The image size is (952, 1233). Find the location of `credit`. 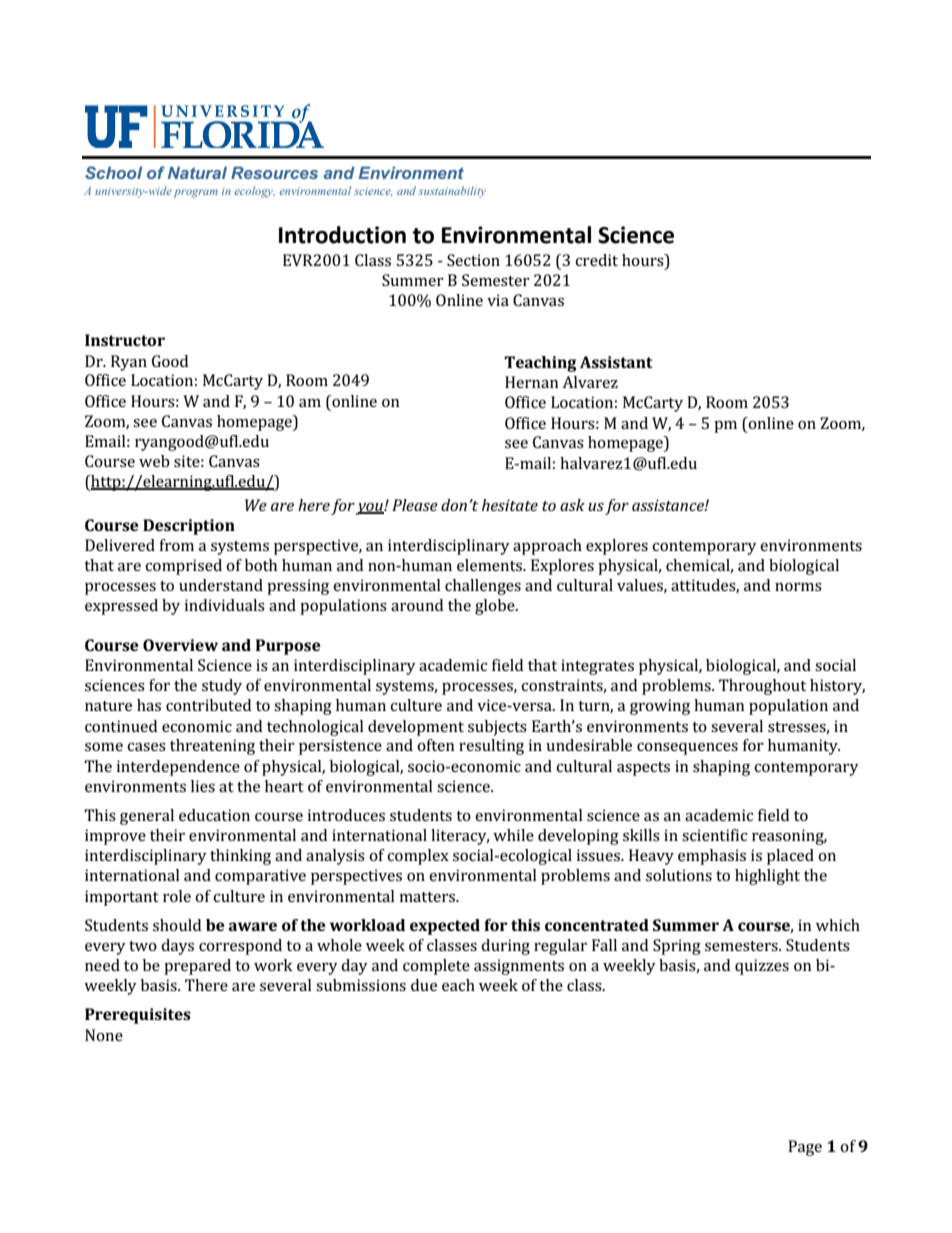

credit is located at coordinates (596, 260).
